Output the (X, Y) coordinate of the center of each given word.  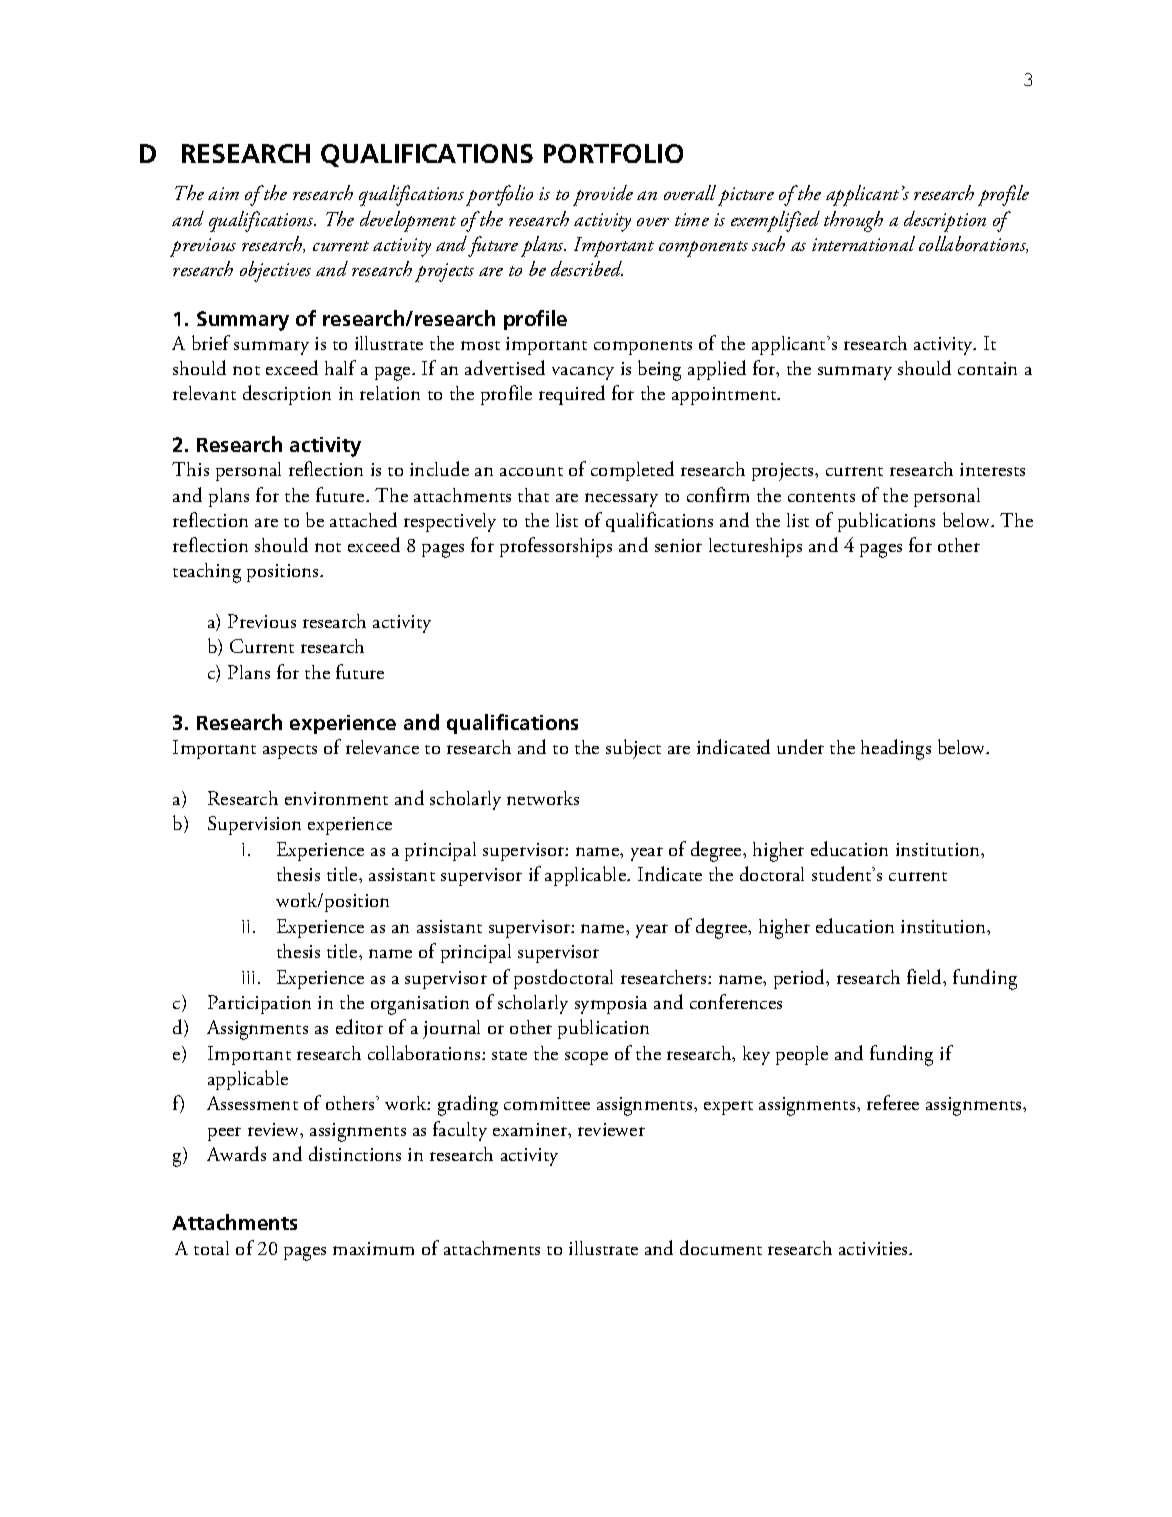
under (800, 746)
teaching (207, 573)
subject (633, 749)
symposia (611, 1005)
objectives (275, 271)
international (863, 243)
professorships (556, 547)
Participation (259, 1004)
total (211, 1248)
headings (896, 749)
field (926, 977)
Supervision (254, 825)
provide (603, 195)
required (572, 395)
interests (992, 469)
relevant (204, 393)
